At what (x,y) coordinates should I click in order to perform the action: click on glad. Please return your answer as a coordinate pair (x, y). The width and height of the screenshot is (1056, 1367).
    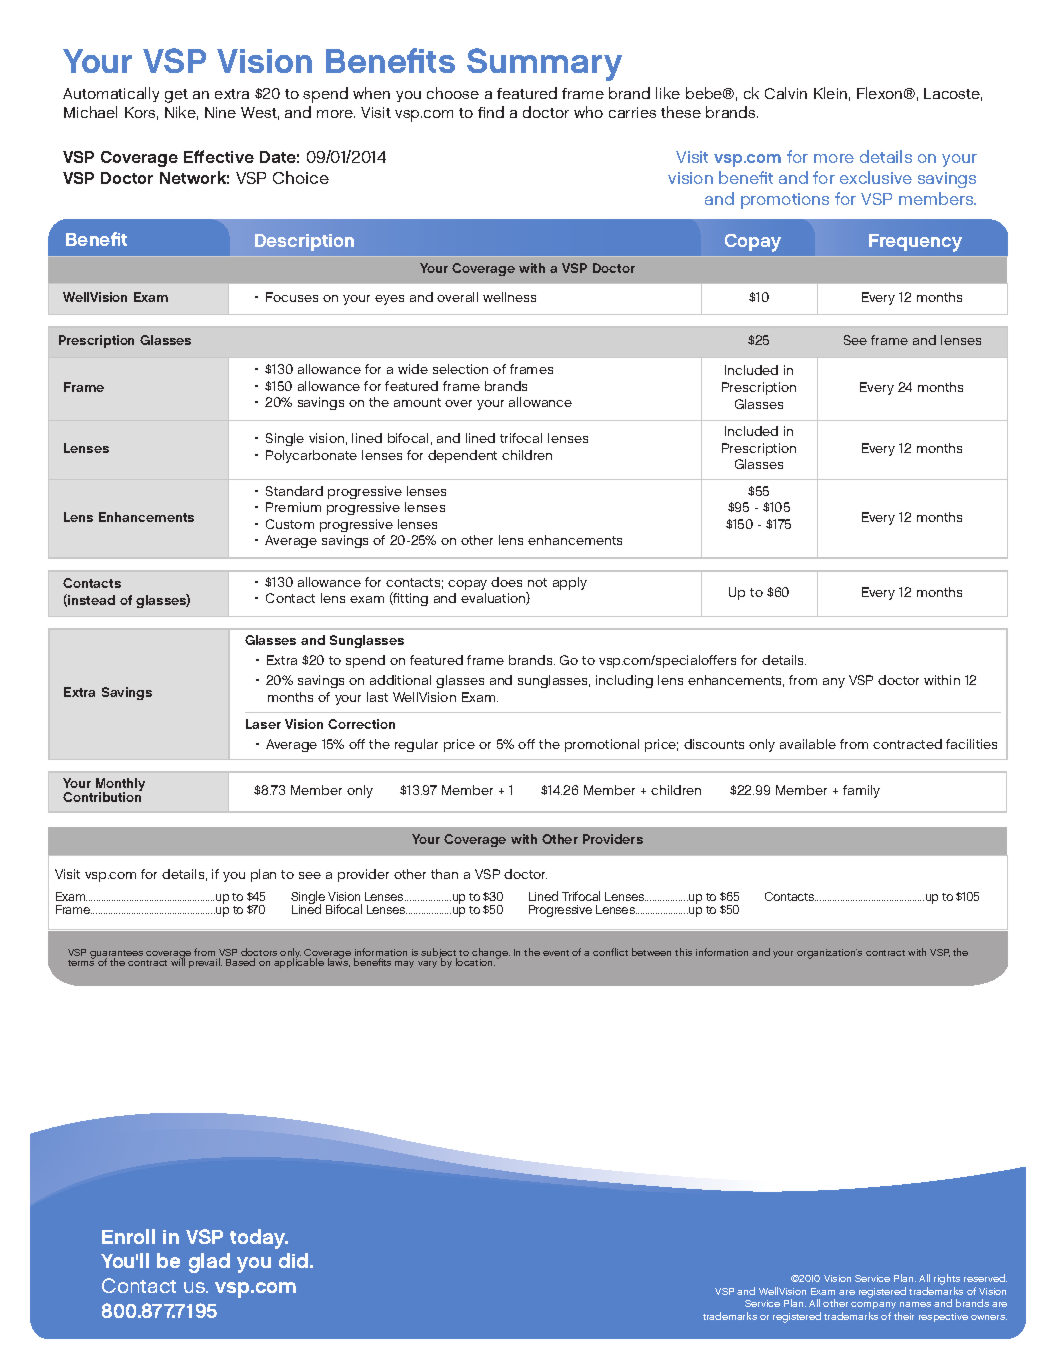
    Looking at the image, I should click on (209, 1263).
